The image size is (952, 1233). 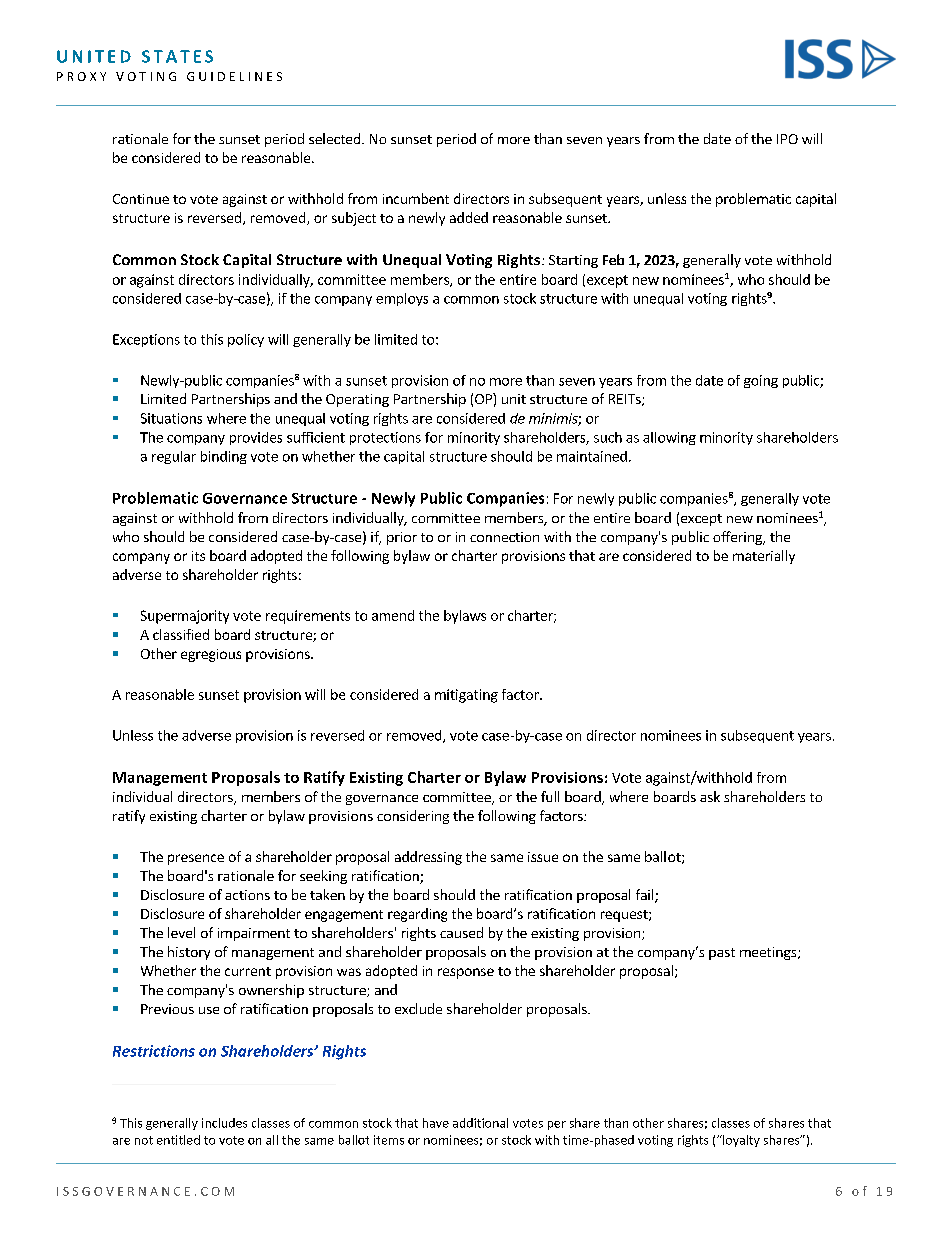 I want to click on loyalty, so click(x=740, y=1141).
